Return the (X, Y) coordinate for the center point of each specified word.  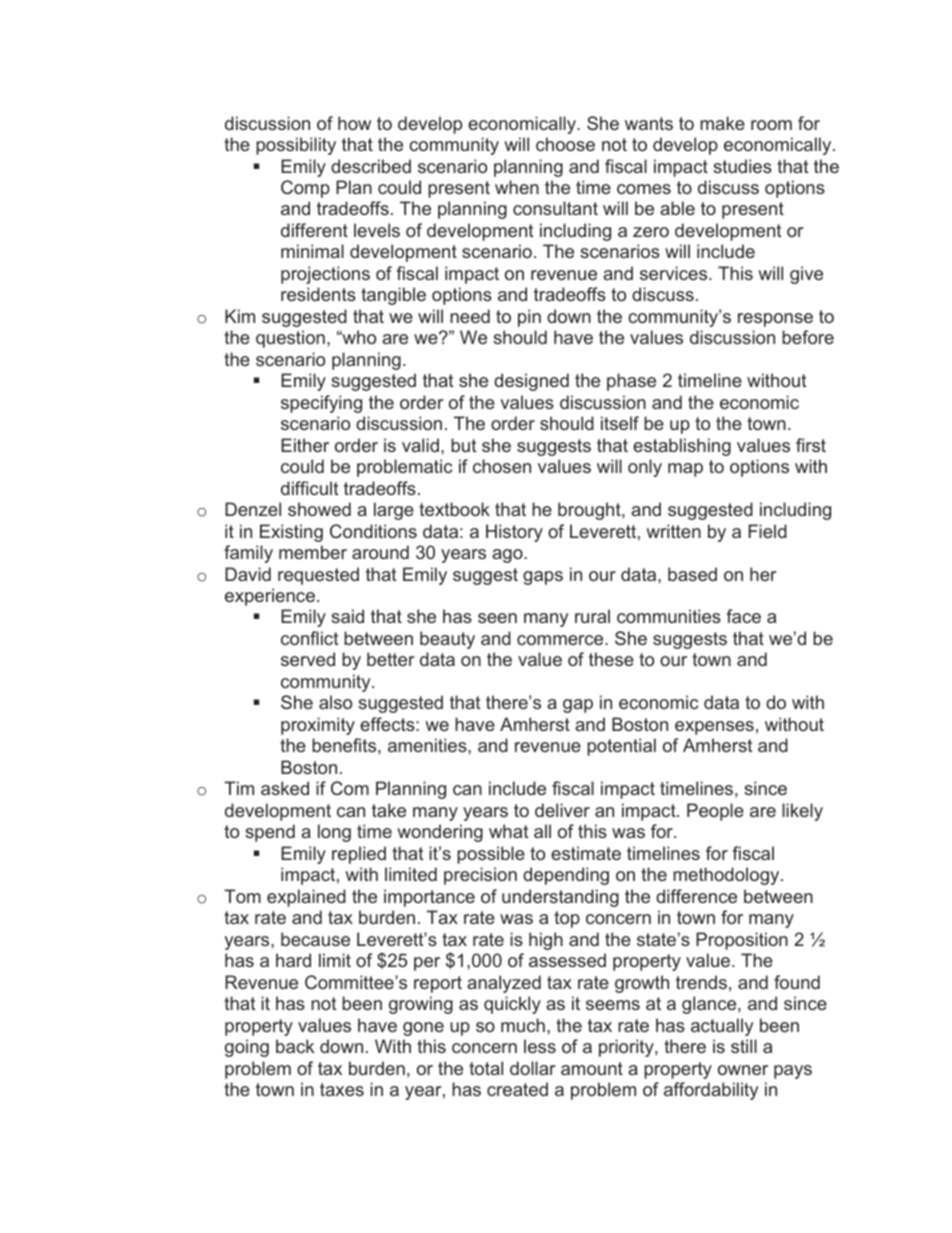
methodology (727, 876)
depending (566, 876)
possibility (296, 146)
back (295, 1046)
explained (306, 898)
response (775, 320)
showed (319, 509)
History (514, 533)
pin (529, 318)
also (335, 702)
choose (565, 144)
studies (742, 166)
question (290, 339)
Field (767, 531)
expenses (714, 728)
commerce (561, 640)
